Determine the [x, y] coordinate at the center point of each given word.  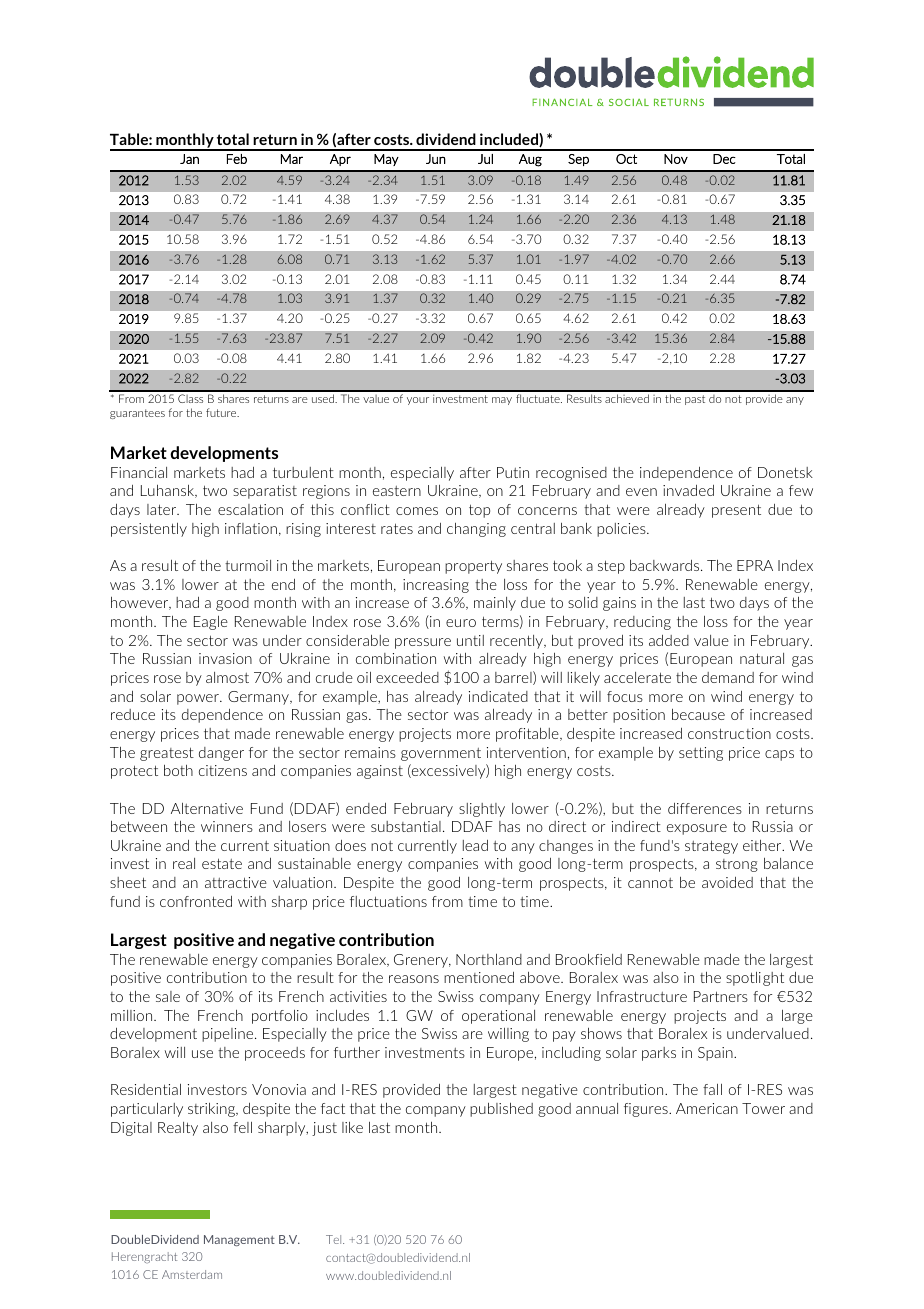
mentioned [479, 977]
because [698, 714]
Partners [721, 996]
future [222, 412]
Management [239, 1240]
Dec [724, 159]
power [199, 699]
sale [168, 996]
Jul [485, 159]
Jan [189, 159]
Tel [335, 1239]
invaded [688, 490]
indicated [498, 696]
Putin [513, 472]
